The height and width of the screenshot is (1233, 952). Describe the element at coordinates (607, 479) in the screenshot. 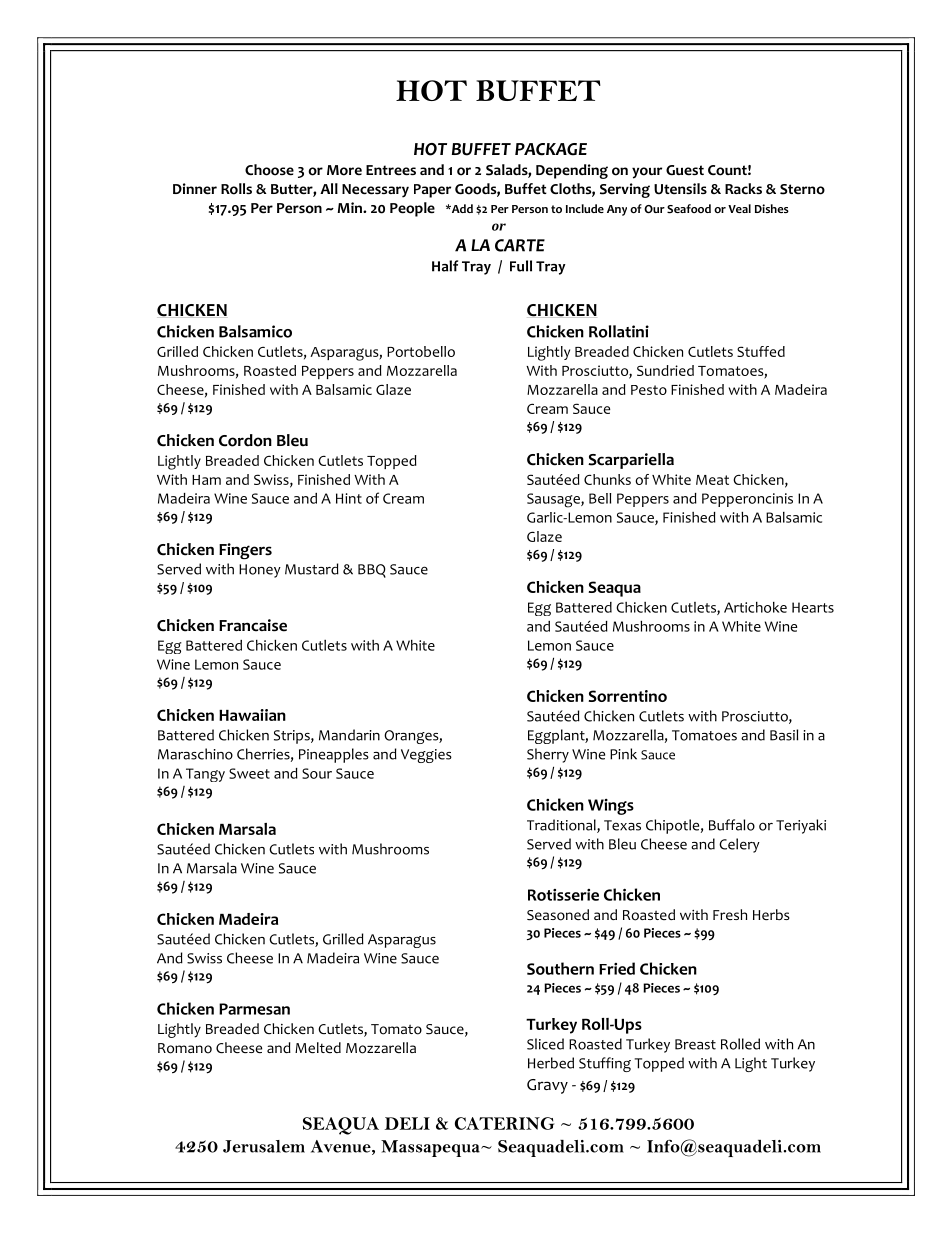

I see `Chunks` at that location.
